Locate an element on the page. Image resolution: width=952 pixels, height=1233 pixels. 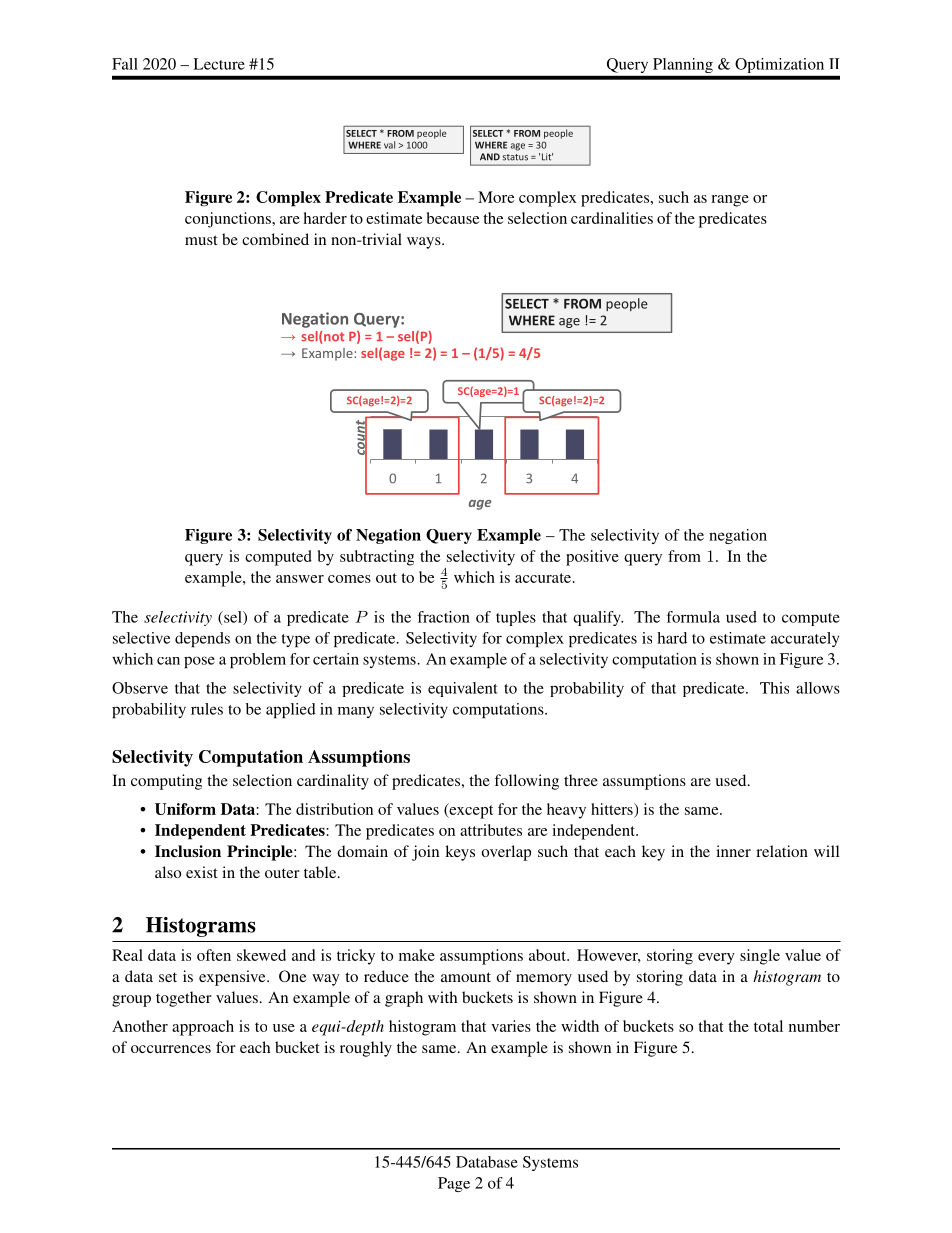
Page is located at coordinates (454, 1184).
